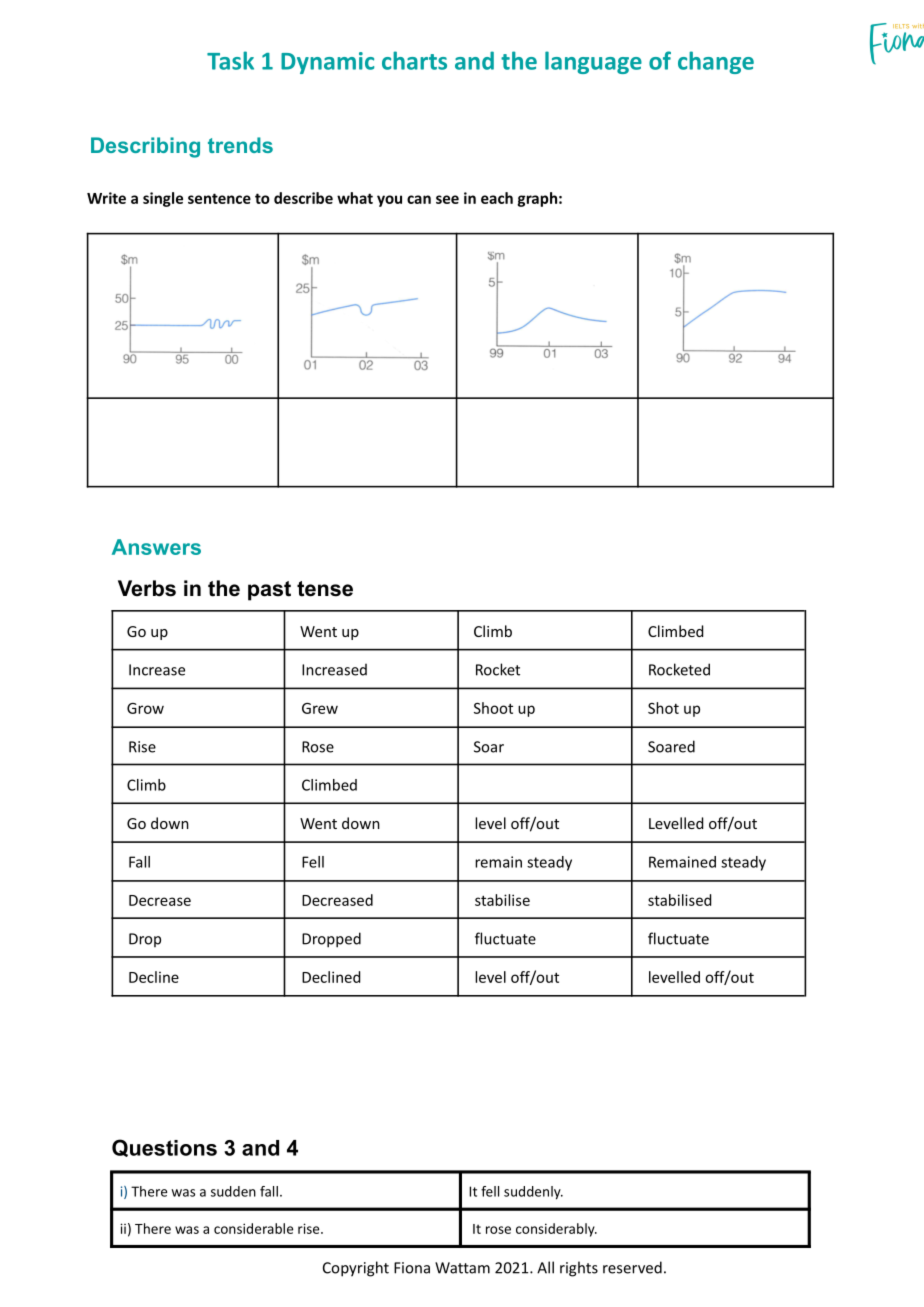 This screenshot has width=924, height=1307. I want to click on charts, so click(414, 60).
